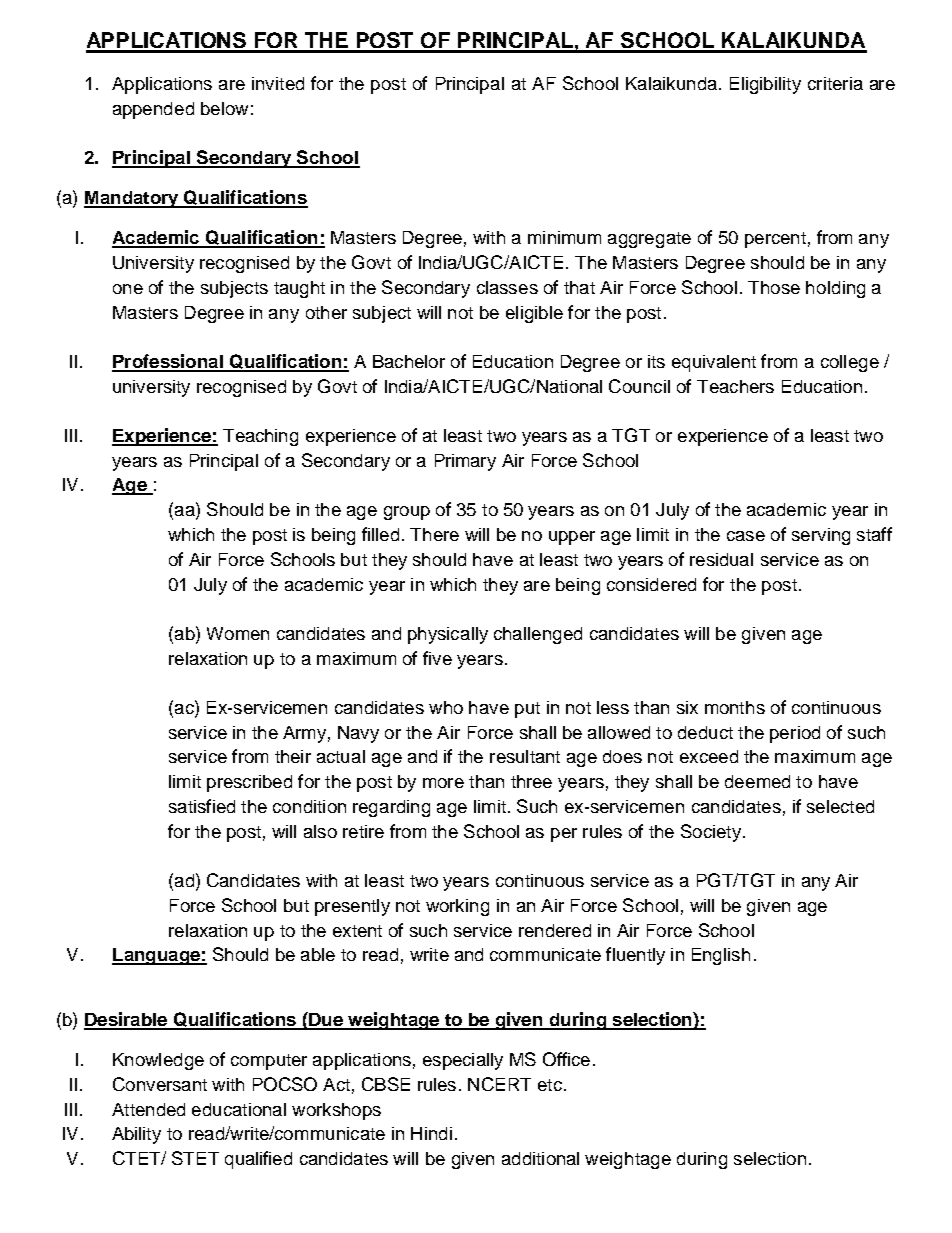 The height and width of the screenshot is (1233, 952). I want to click on Teaching, so click(260, 437).
